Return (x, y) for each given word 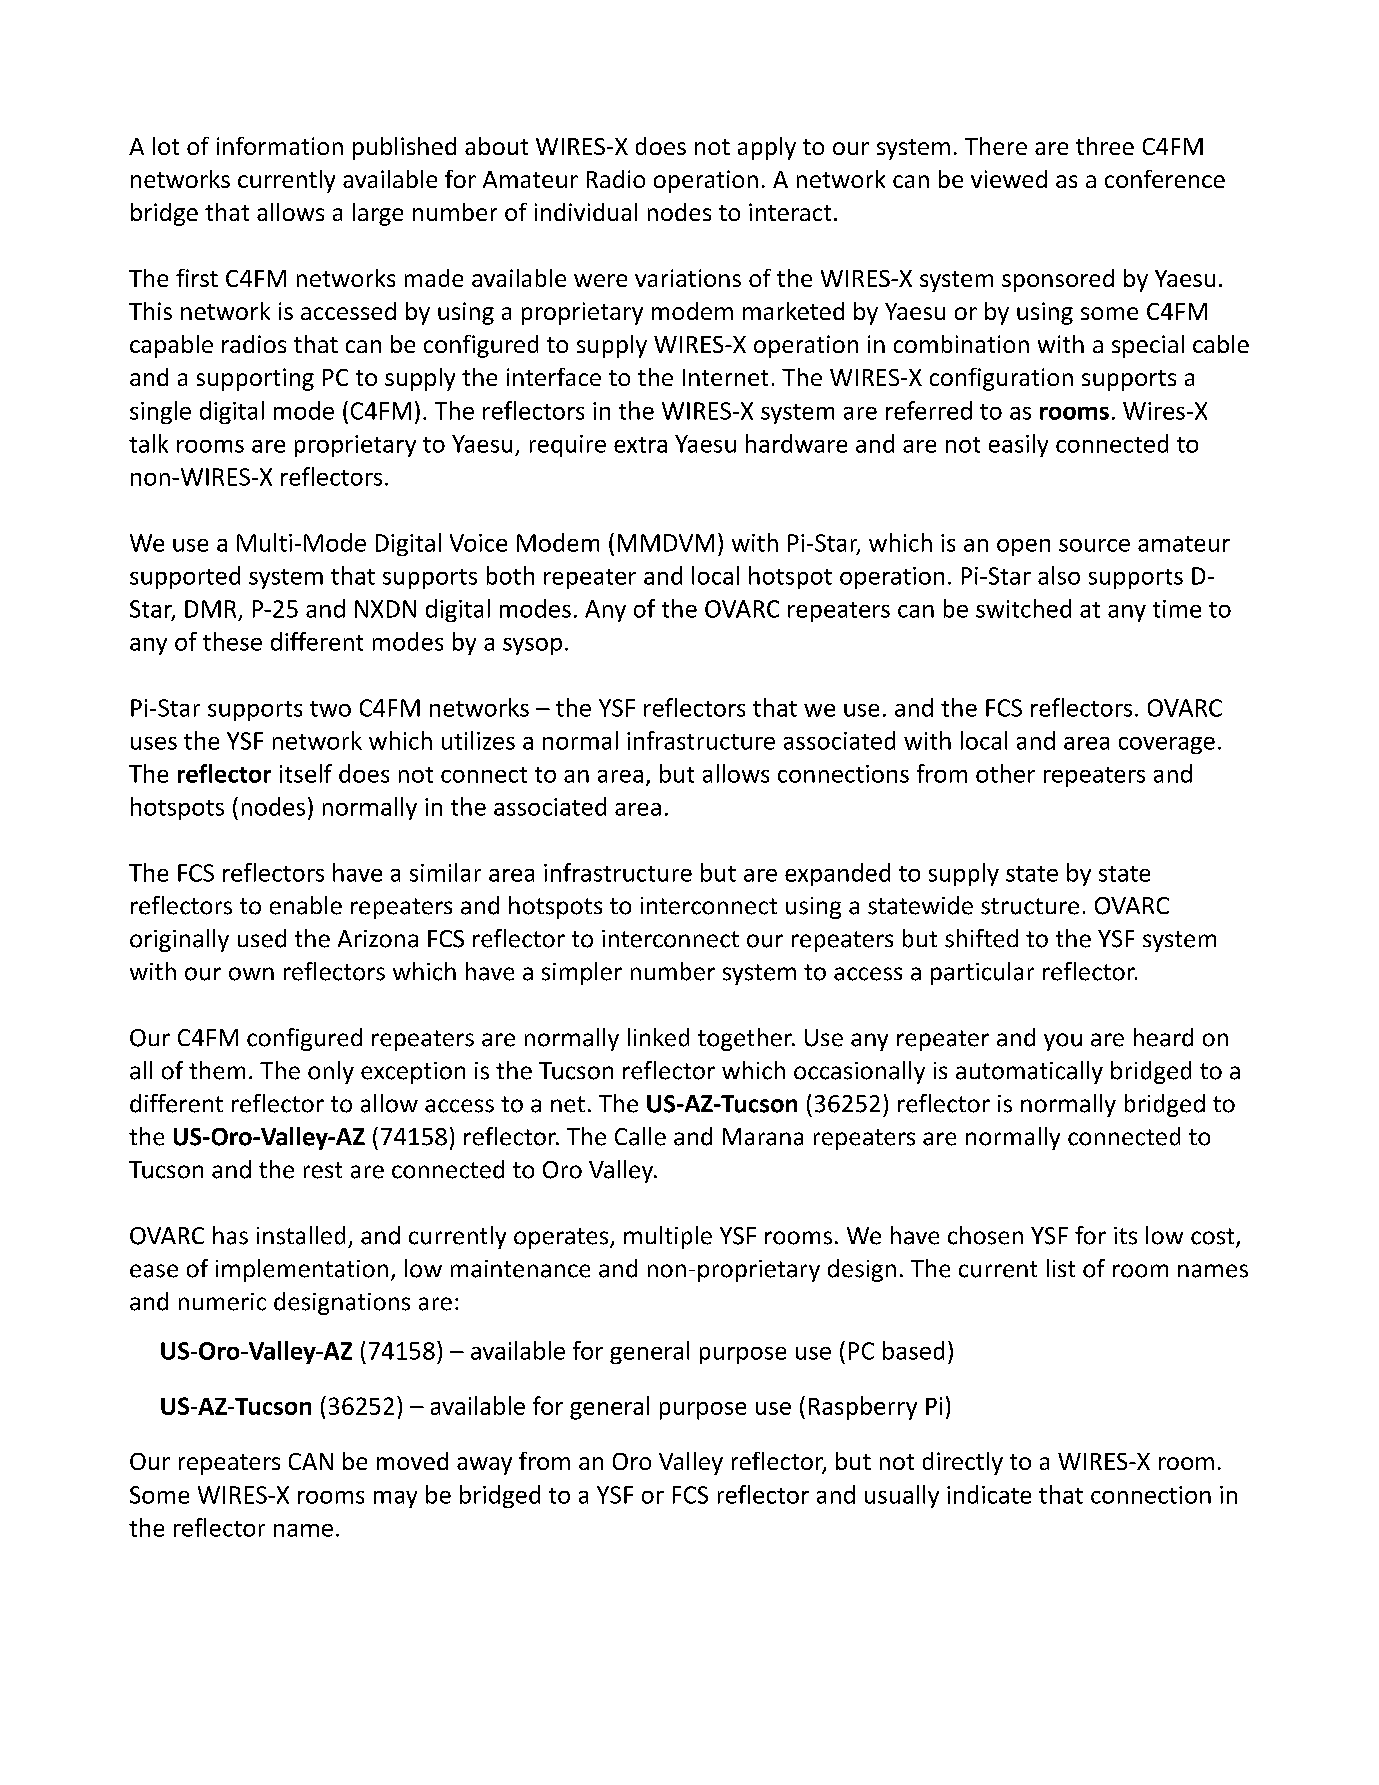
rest (323, 1170)
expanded (837, 874)
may (395, 1499)
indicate (989, 1494)
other (1005, 773)
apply (767, 148)
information (280, 146)
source (1094, 545)
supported (185, 577)
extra (640, 445)
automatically (1029, 1072)
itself (306, 773)
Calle (640, 1136)
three (1105, 146)
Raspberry (863, 1408)
